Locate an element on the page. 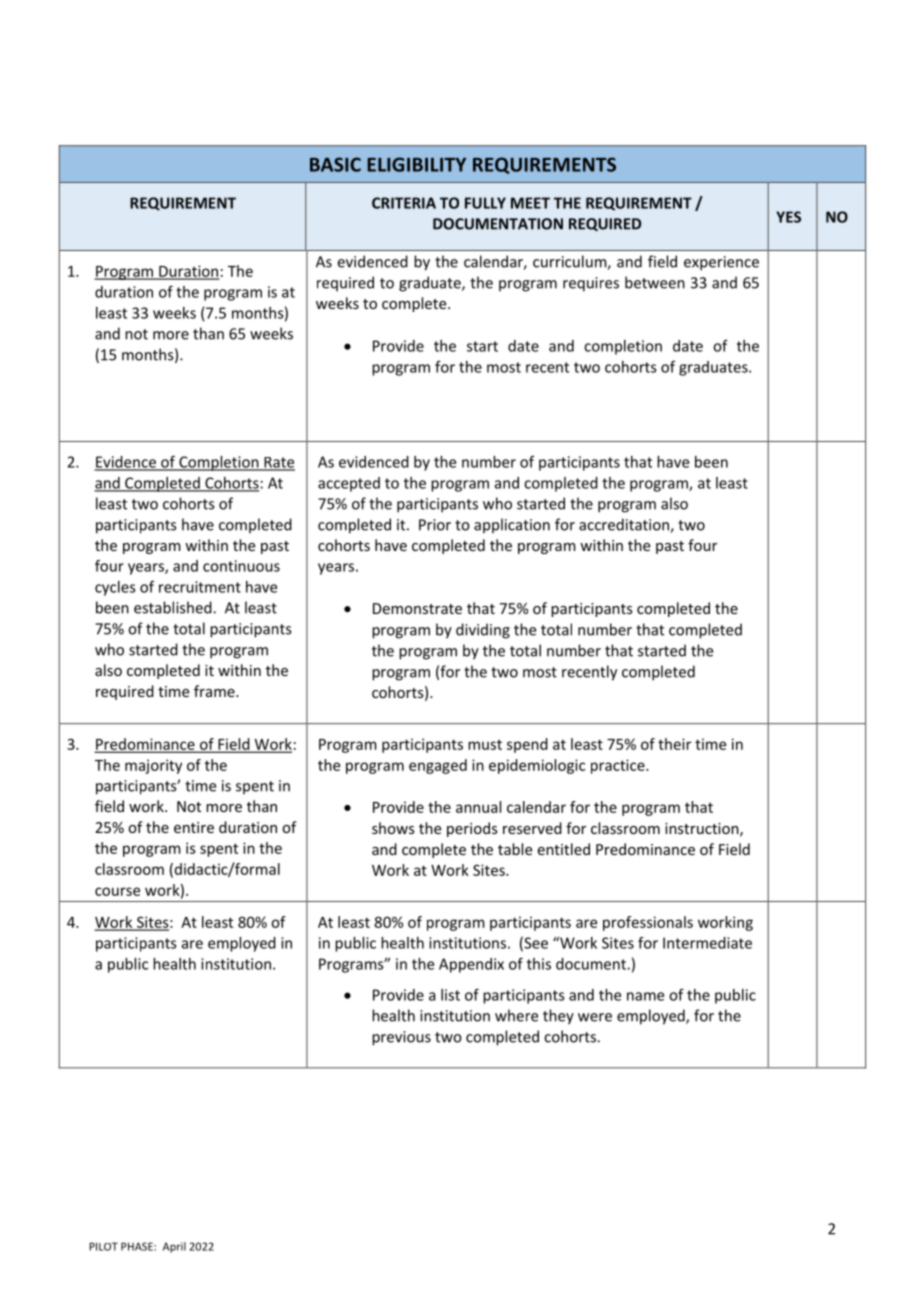 The height and width of the page is (1308, 924). April is located at coordinates (174, 1247).
